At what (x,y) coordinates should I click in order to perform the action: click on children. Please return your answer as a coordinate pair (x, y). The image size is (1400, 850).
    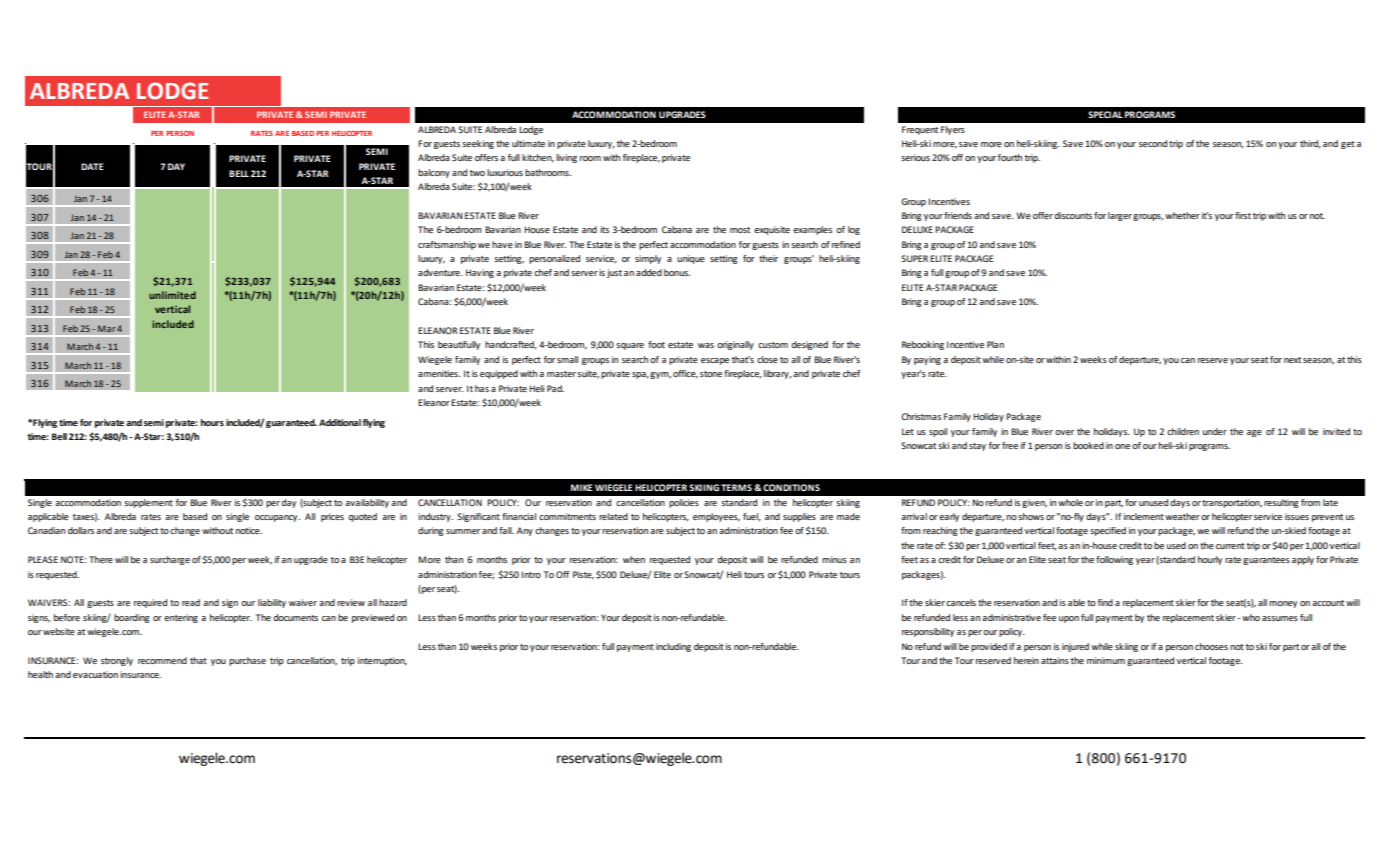
    Looking at the image, I should click on (1183, 431).
